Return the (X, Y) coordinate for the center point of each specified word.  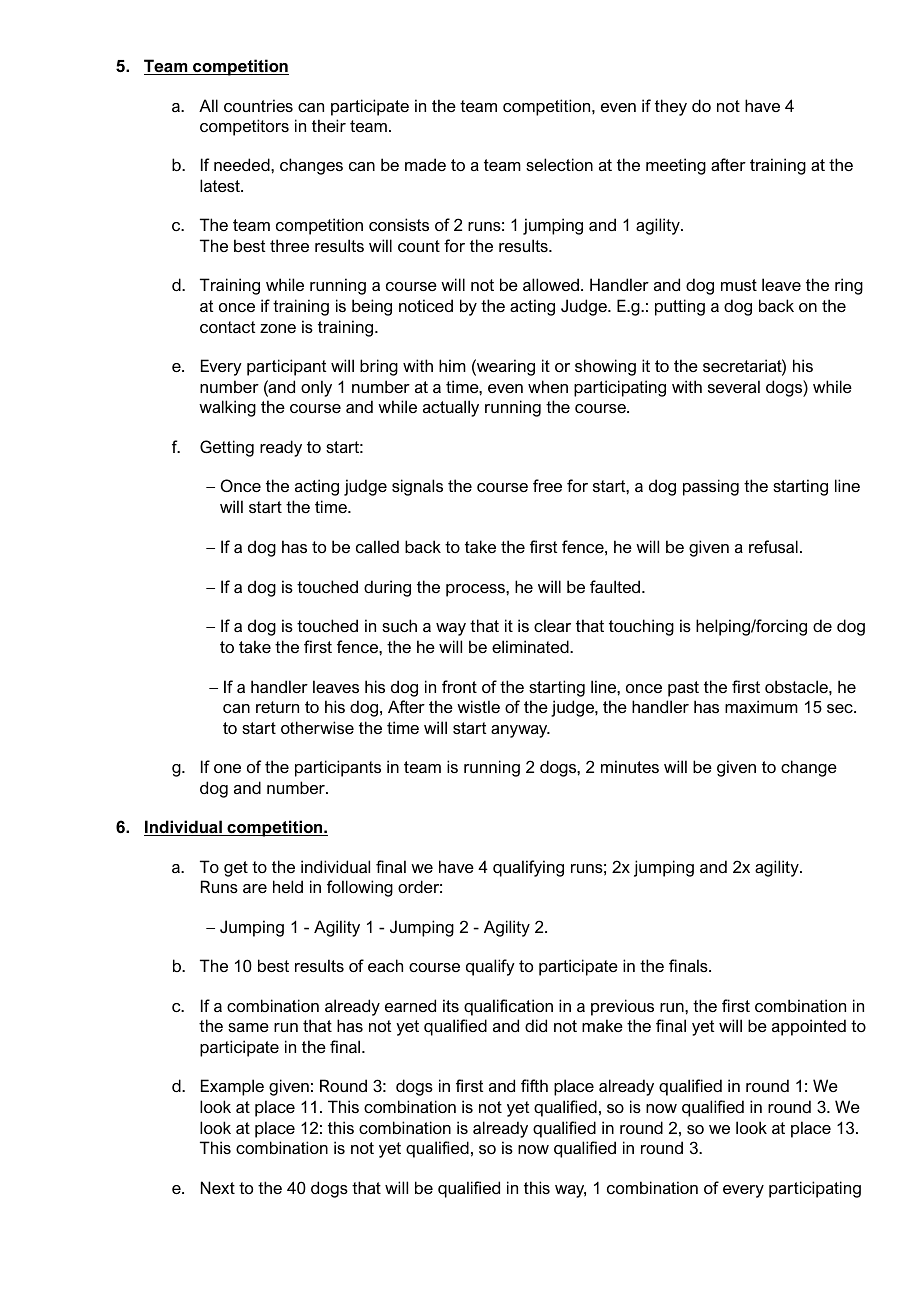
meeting (676, 166)
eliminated (531, 646)
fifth (534, 1085)
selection (559, 164)
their (329, 125)
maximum (761, 706)
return (277, 707)
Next (218, 1187)
